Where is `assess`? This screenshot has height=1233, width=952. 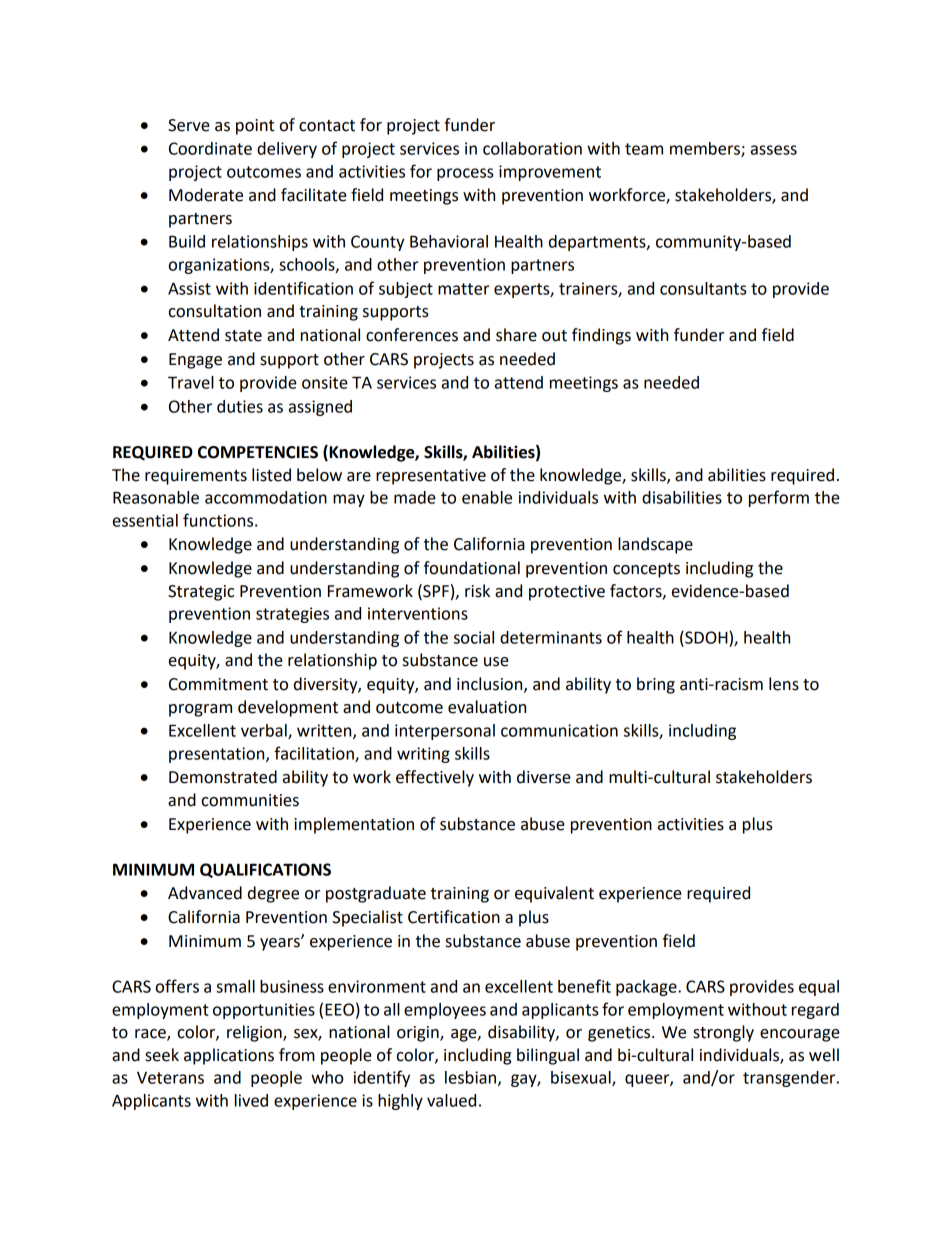
assess is located at coordinates (774, 150).
